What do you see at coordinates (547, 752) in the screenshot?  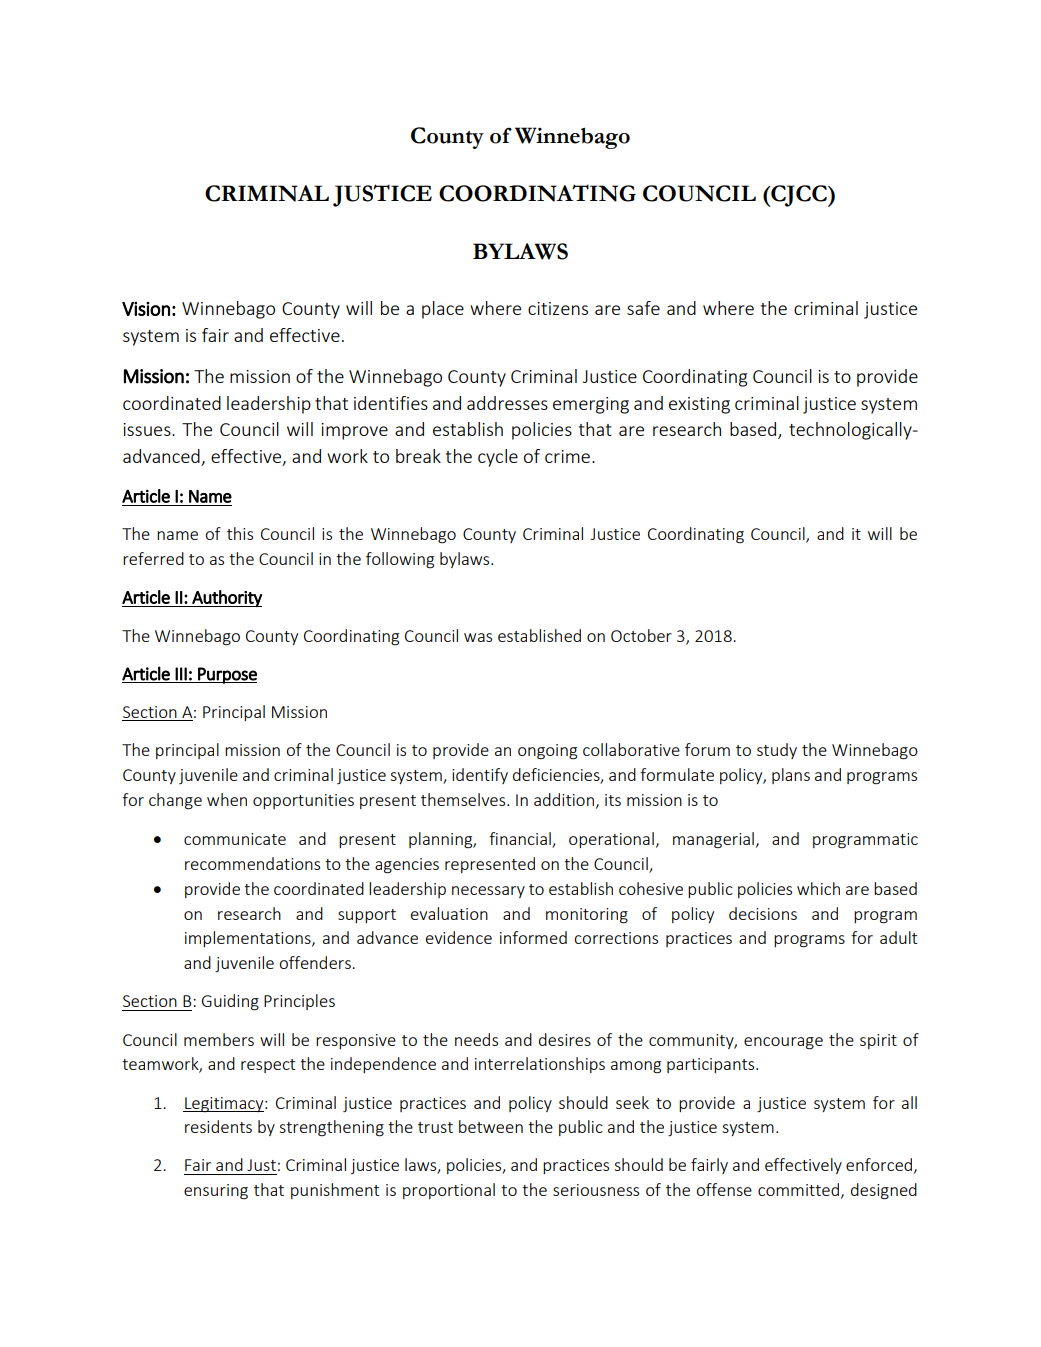 I see `ongoing` at bounding box center [547, 752].
